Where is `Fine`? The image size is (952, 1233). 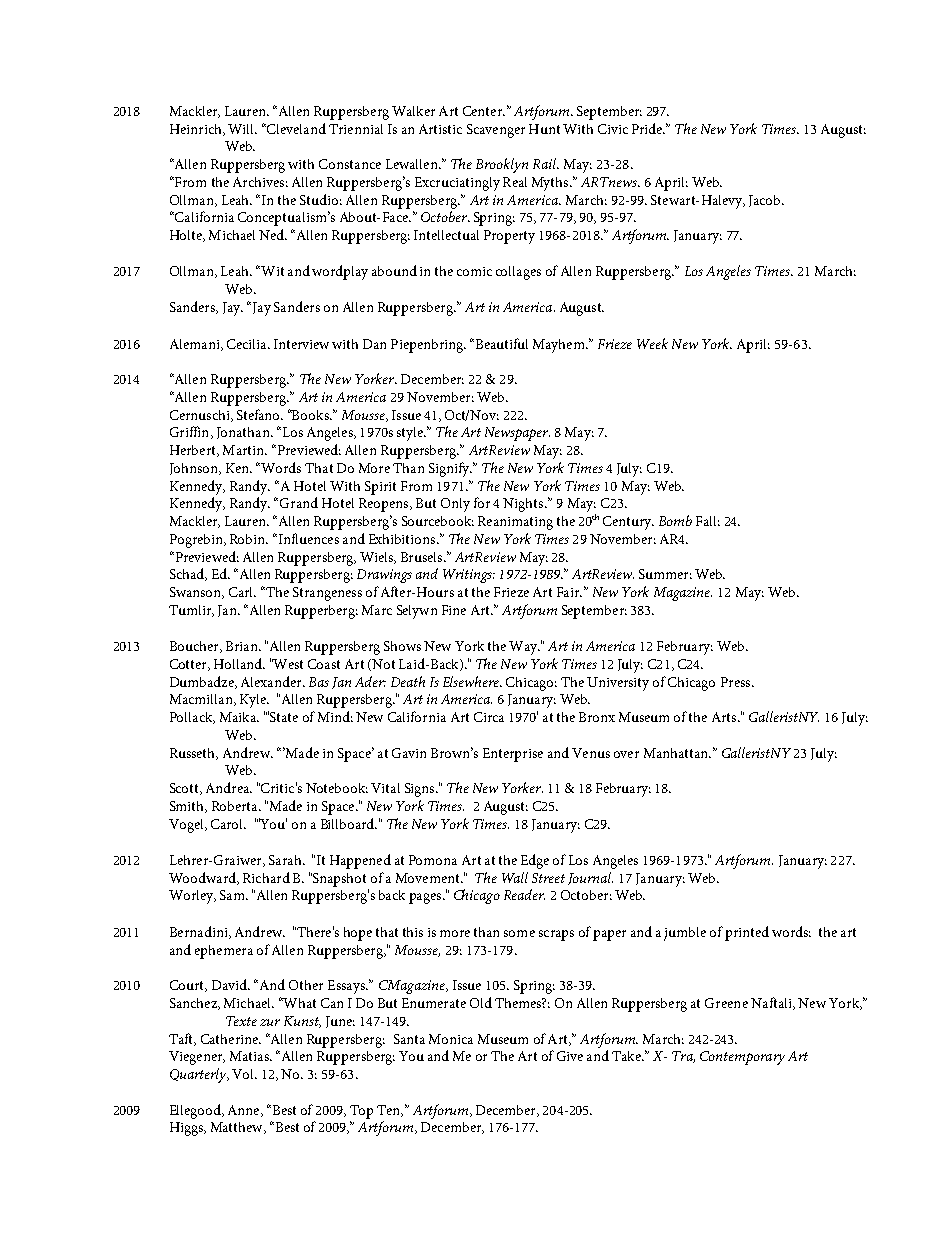 Fine is located at coordinates (454, 610).
